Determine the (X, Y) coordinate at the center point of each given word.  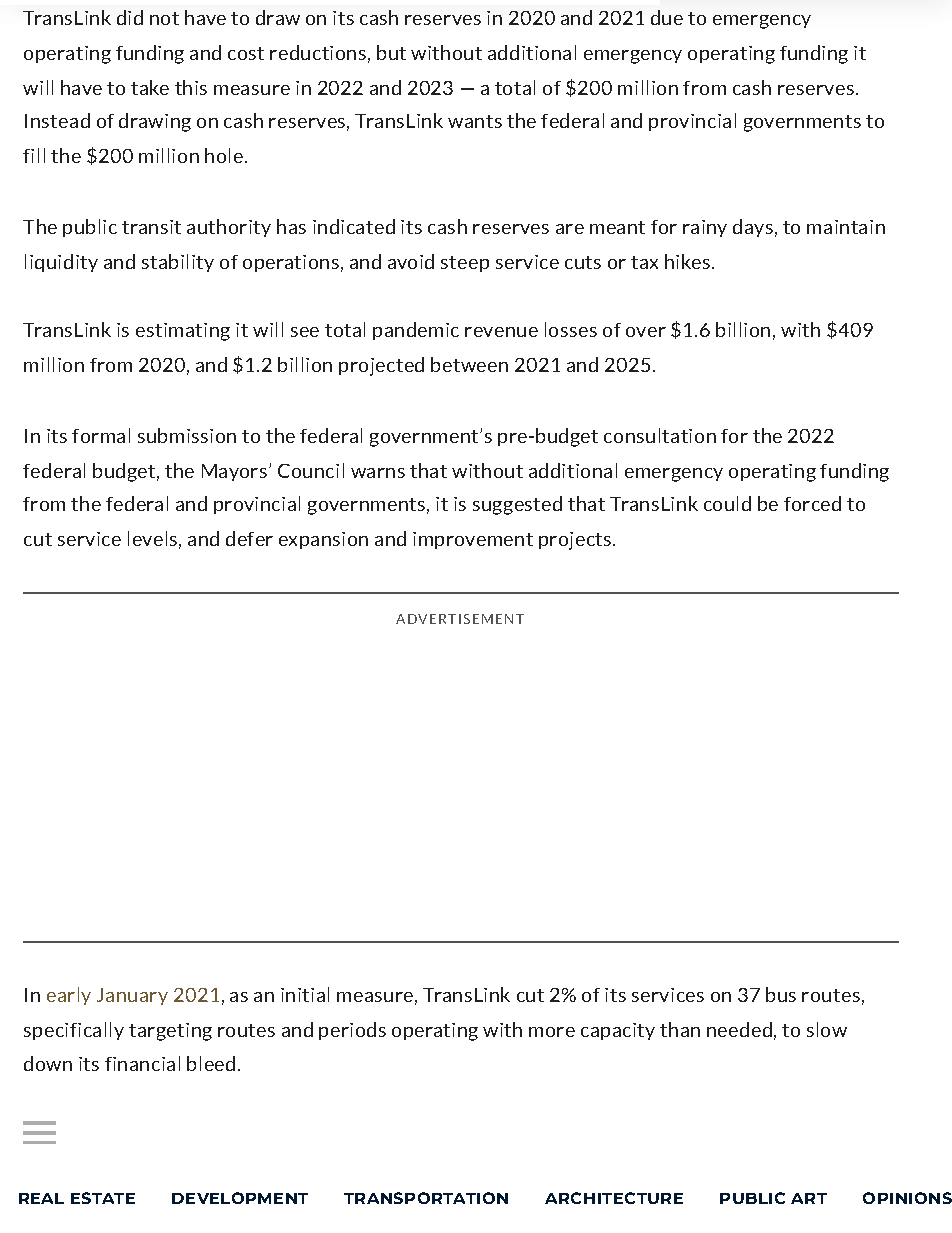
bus (781, 994)
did (130, 17)
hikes (687, 261)
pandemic (416, 331)
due (667, 17)
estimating (183, 332)
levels (152, 538)
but (391, 52)
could (727, 503)
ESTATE (103, 1198)
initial (305, 994)
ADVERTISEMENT (460, 619)
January (132, 996)
